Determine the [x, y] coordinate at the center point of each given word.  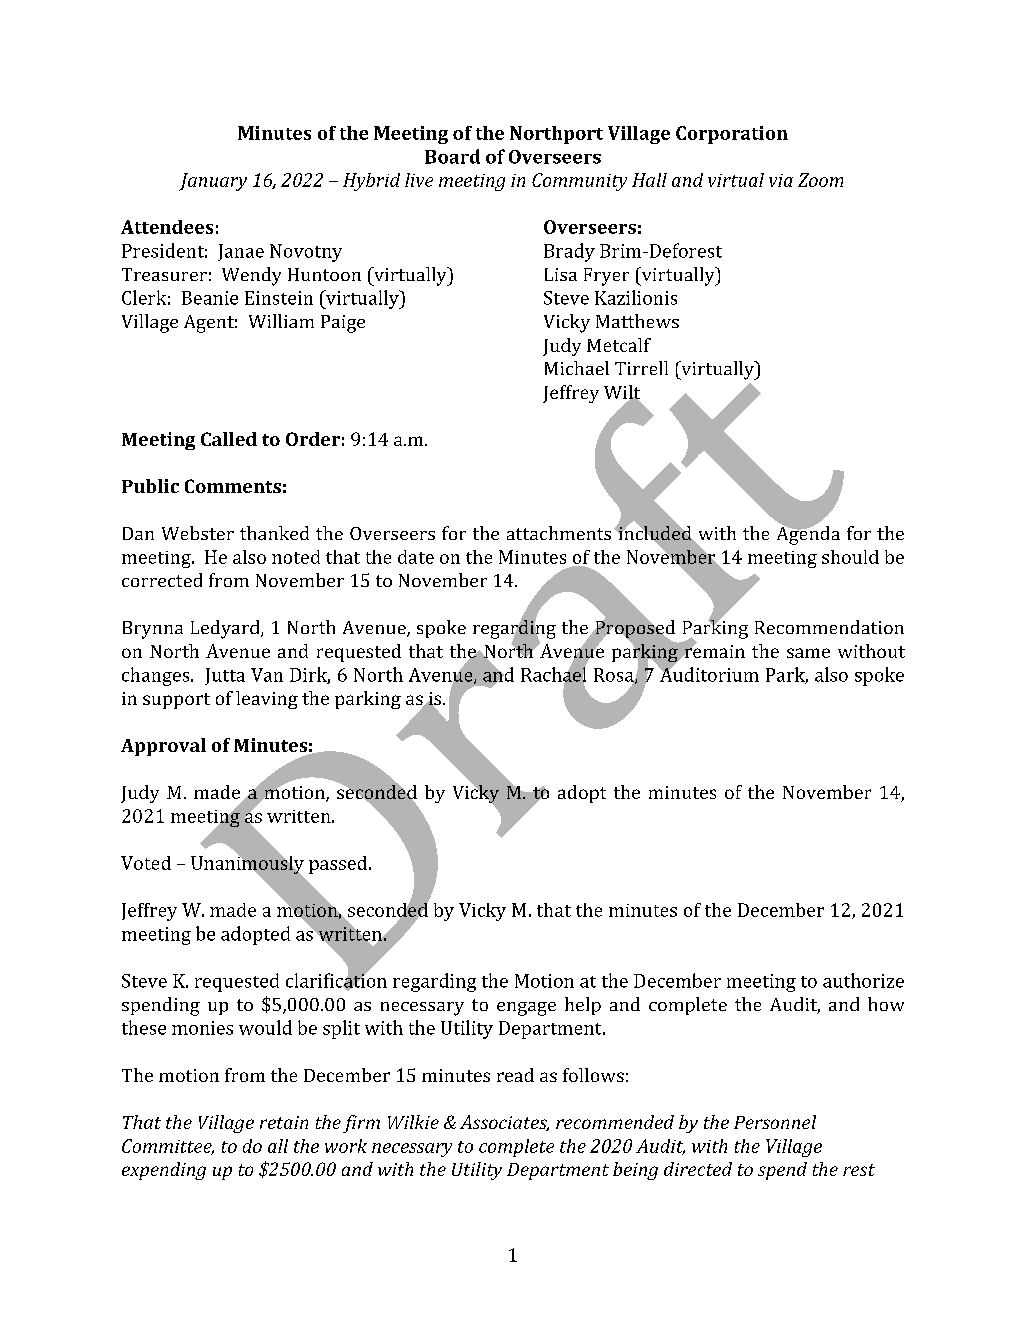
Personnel [775, 1122]
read [515, 1075]
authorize [863, 980]
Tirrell [641, 368]
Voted [146, 863]
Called [229, 439]
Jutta [225, 676]
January [213, 182]
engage [526, 1009]
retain [284, 1122]
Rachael [553, 674]
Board [452, 156]
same [808, 653]
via [781, 180]
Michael [577, 368]
